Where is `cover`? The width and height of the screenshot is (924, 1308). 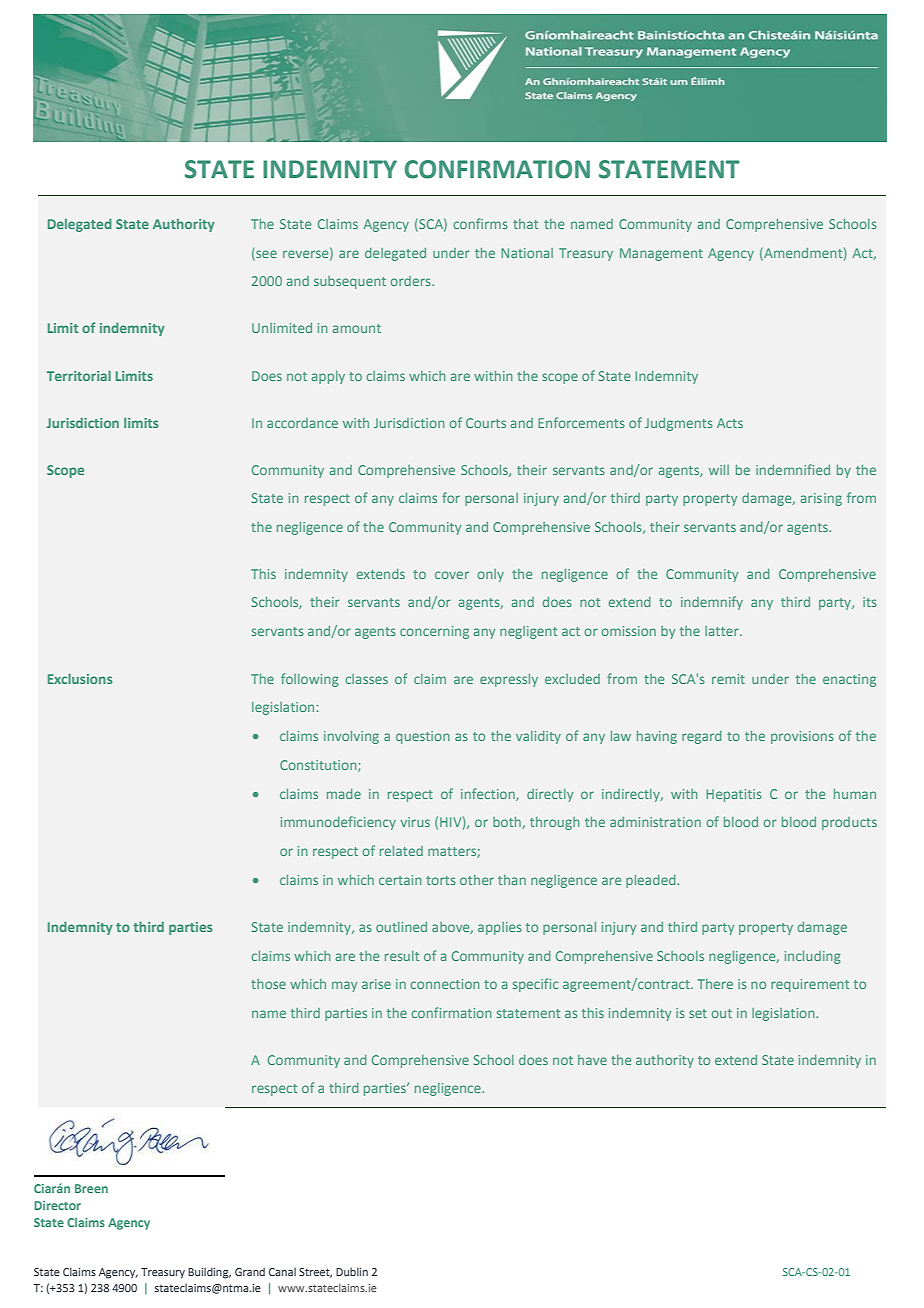 cover is located at coordinates (452, 575).
